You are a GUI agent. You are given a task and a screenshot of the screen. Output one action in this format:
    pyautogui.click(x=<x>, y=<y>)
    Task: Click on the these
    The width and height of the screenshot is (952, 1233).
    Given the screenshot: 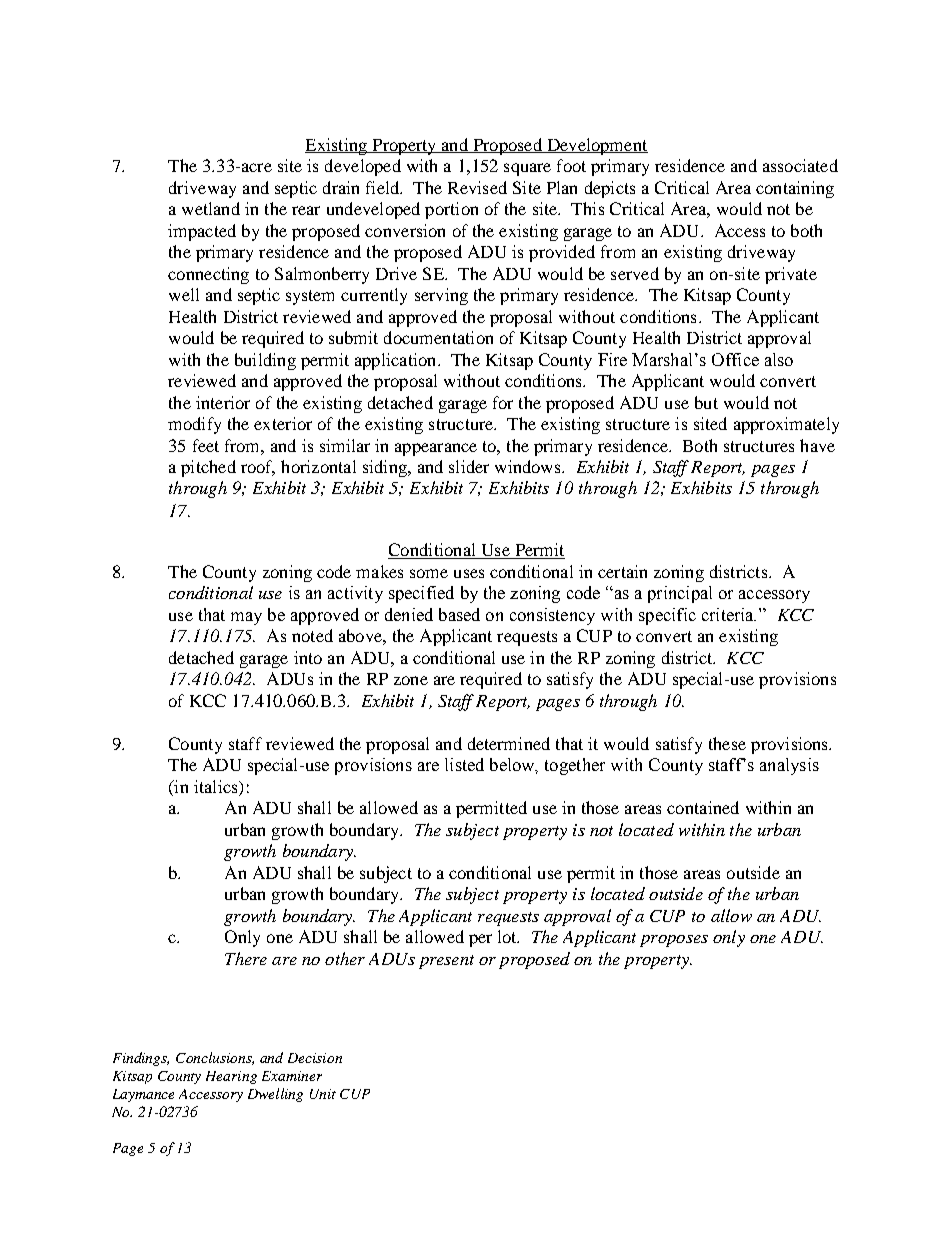 What is the action you would take?
    pyautogui.click(x=727, y=743)
